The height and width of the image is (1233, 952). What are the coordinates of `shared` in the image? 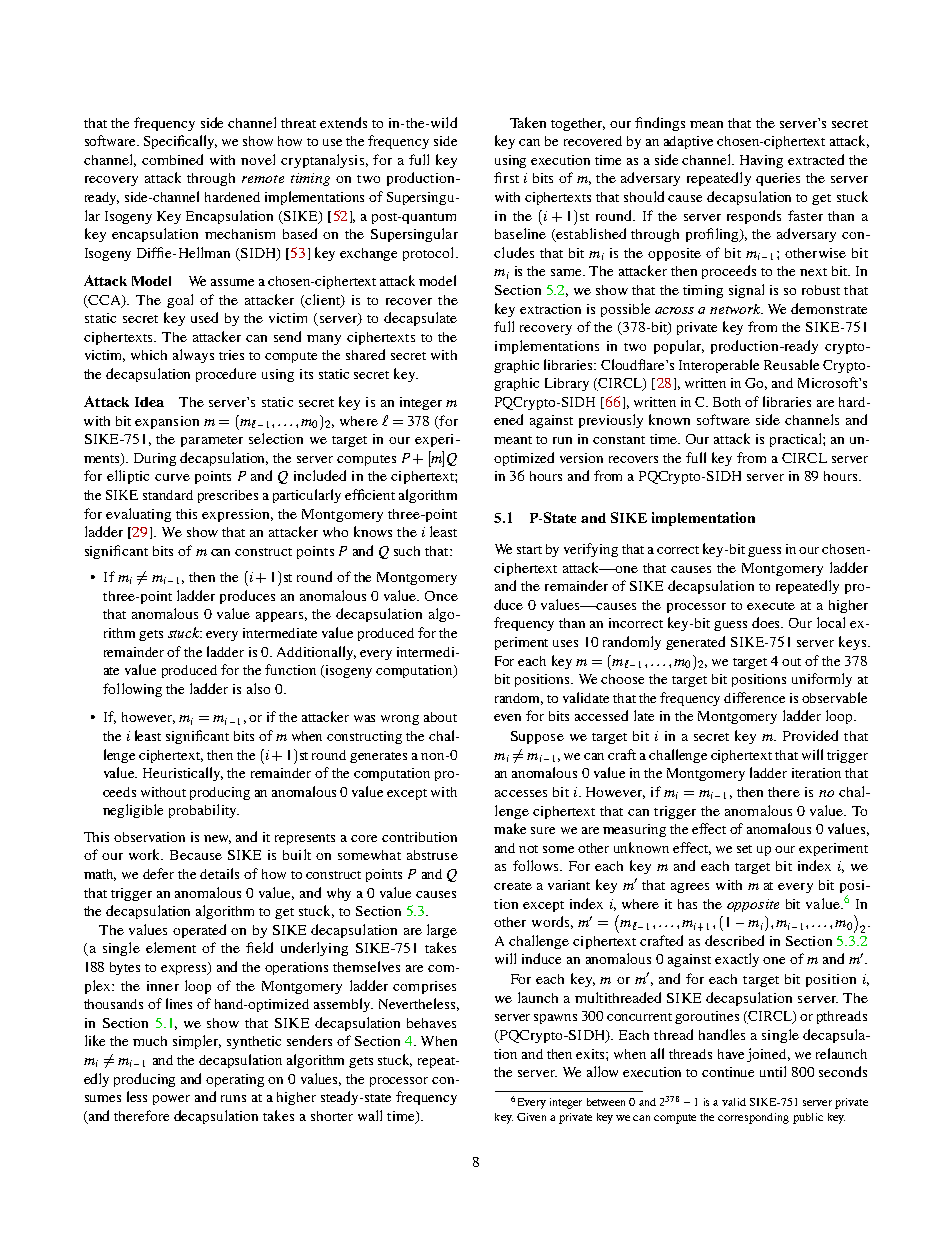 It's located at (365, 354).
